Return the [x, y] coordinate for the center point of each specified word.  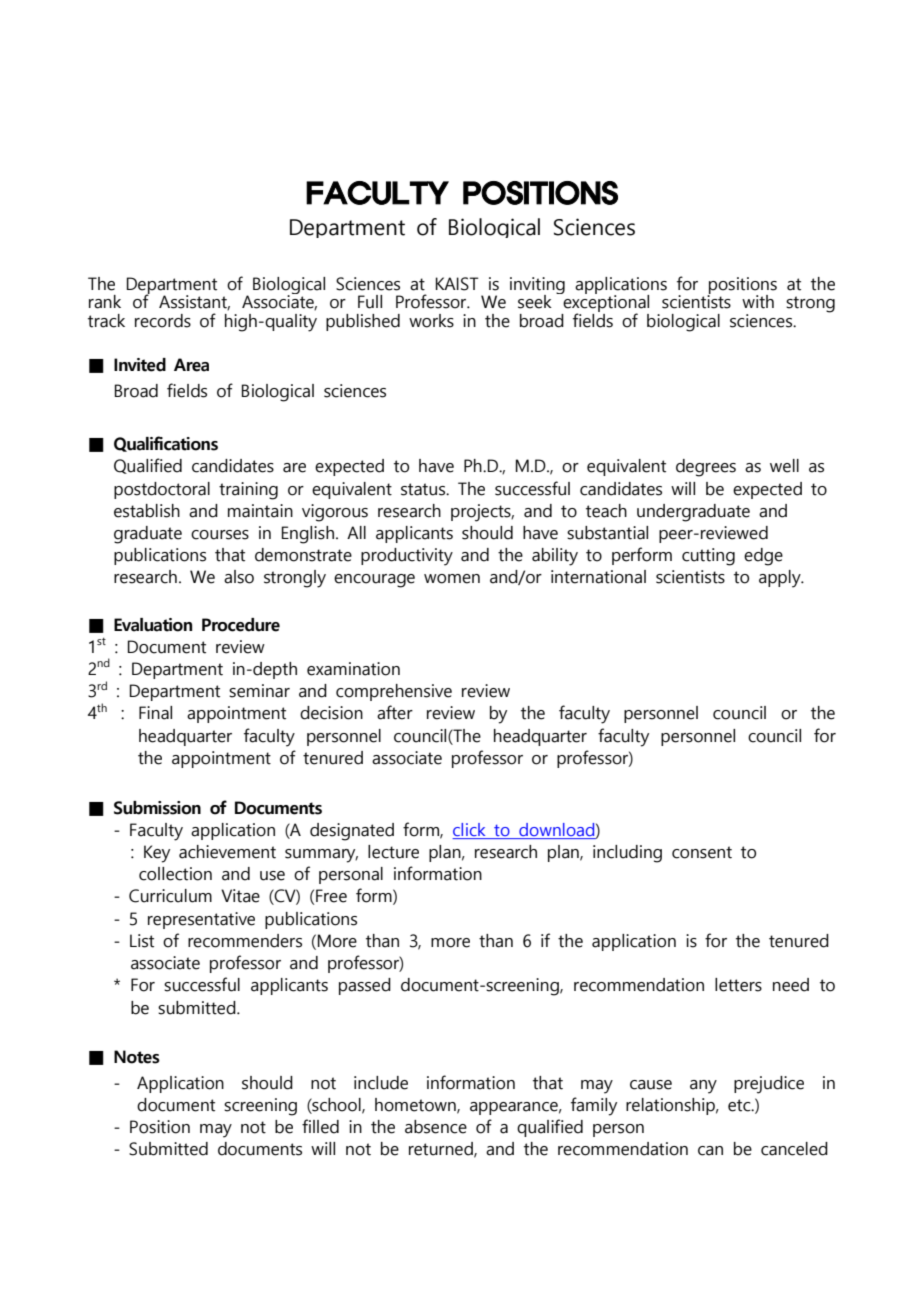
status [424, 489]
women [452, 579]
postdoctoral [162, 490]
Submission [157, 808]
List [142, 941]
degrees [706, 468]
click [469, 829]
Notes [137, 1057]
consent [702, 852]
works [431, 321]
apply [781, 579]
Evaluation [153, 625]
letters [738, 985]
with [758, 302]
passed [365, 986]
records [163, 321]
